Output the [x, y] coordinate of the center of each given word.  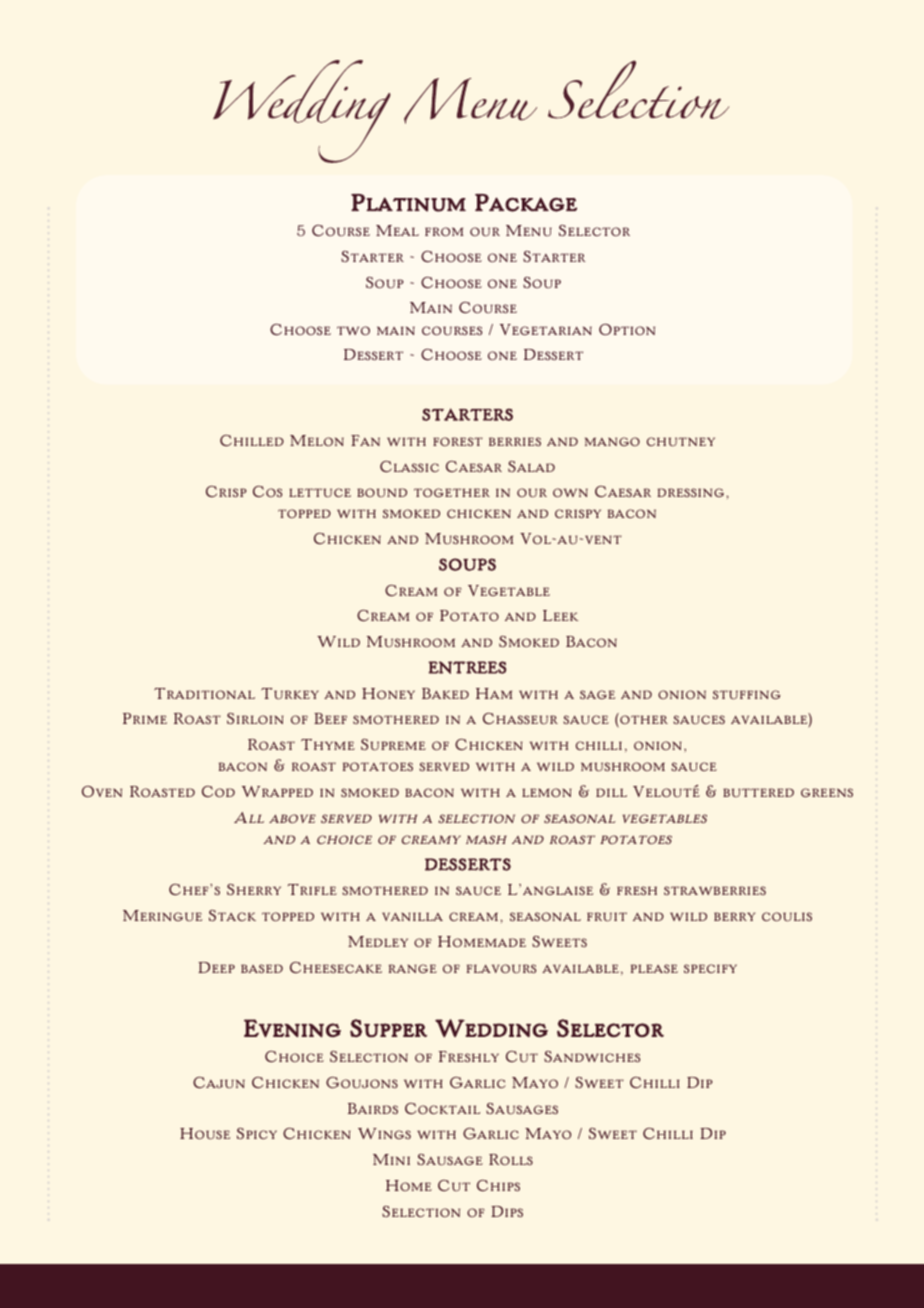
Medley [378, 941]
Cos [267, 491]
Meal [397, 230]
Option [627, 329]
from [444, 231]
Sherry [254, 889]
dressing [692, 492]
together [452, 492]
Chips [498, 1185]
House [205, 1133]
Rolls [511, 1159]
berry [734, 916]
